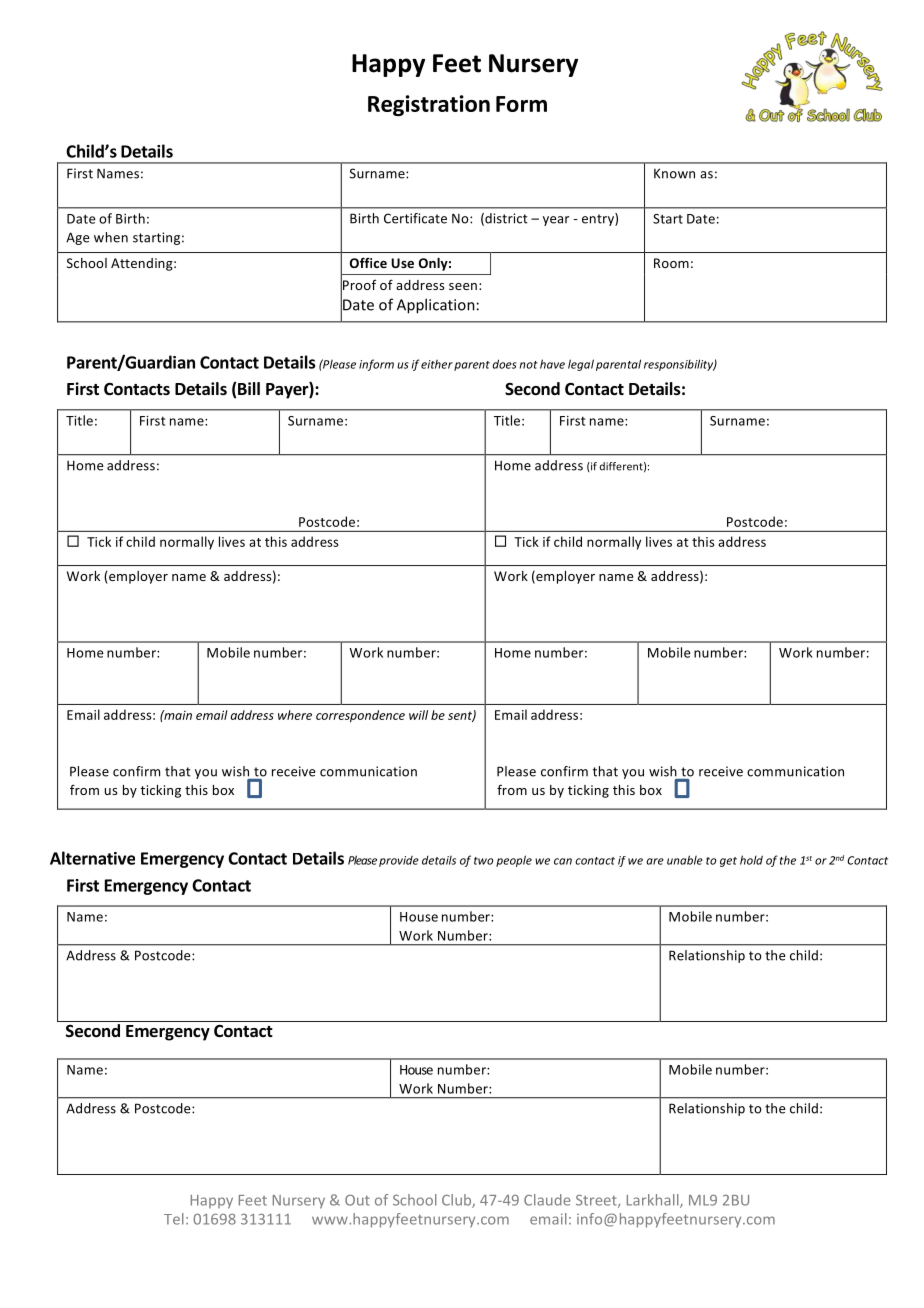  I want to click on Known, so click(674, 173).
